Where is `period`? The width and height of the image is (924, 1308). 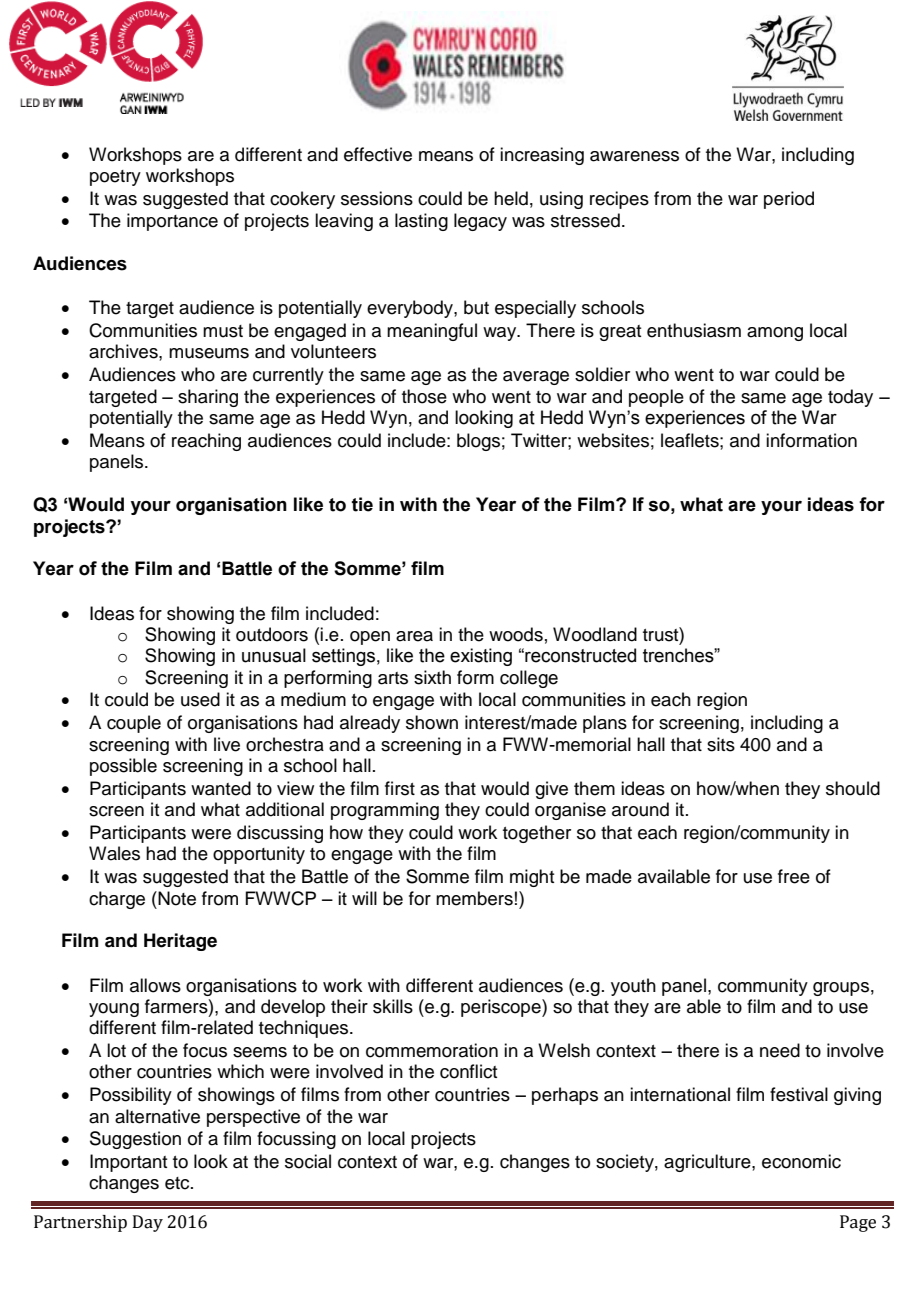 period is located at coordinates (789, 200).
